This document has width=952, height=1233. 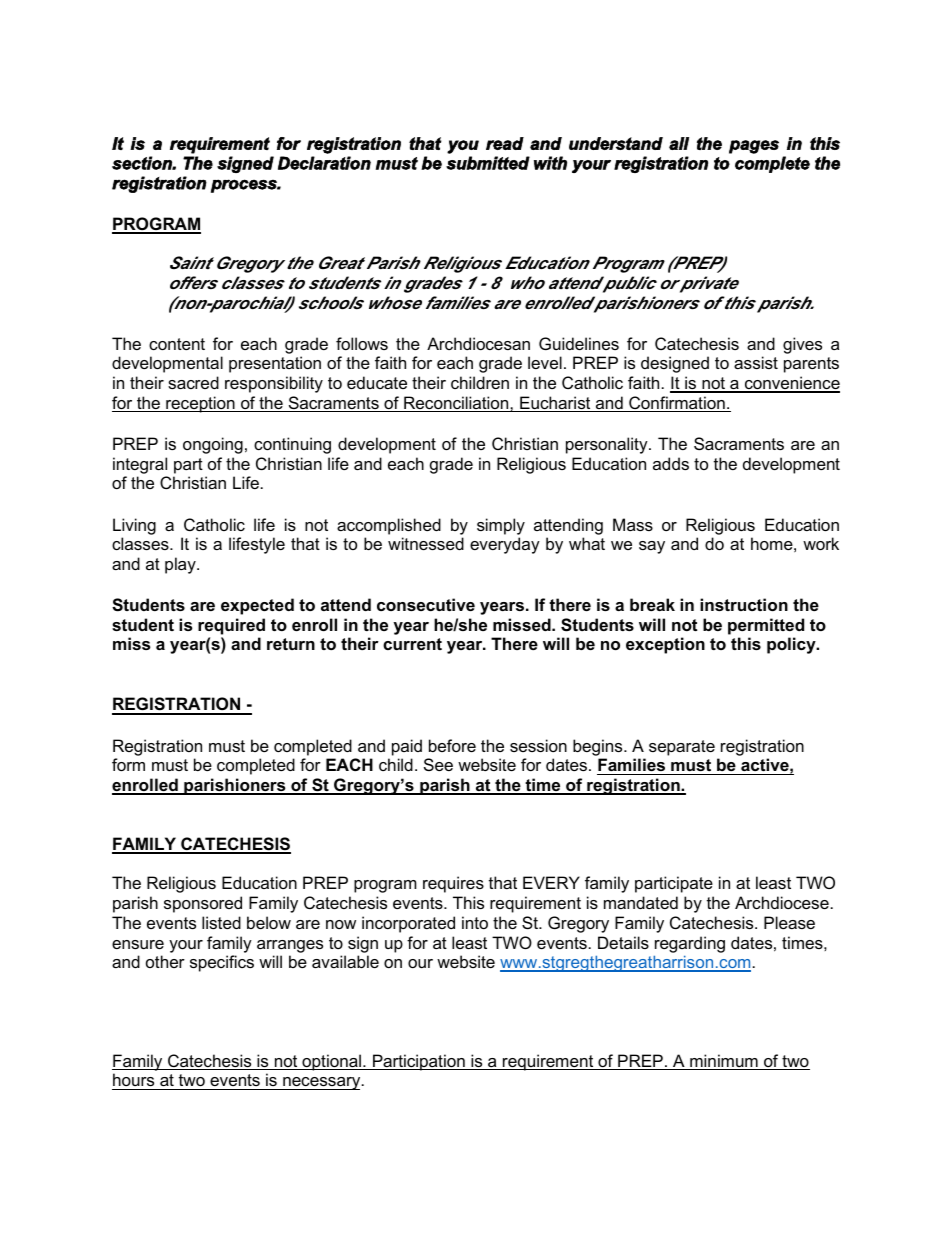 What do you see at coordinates (744, 604) in the document?
I see `instruction` at bounding box center [744, 604].
